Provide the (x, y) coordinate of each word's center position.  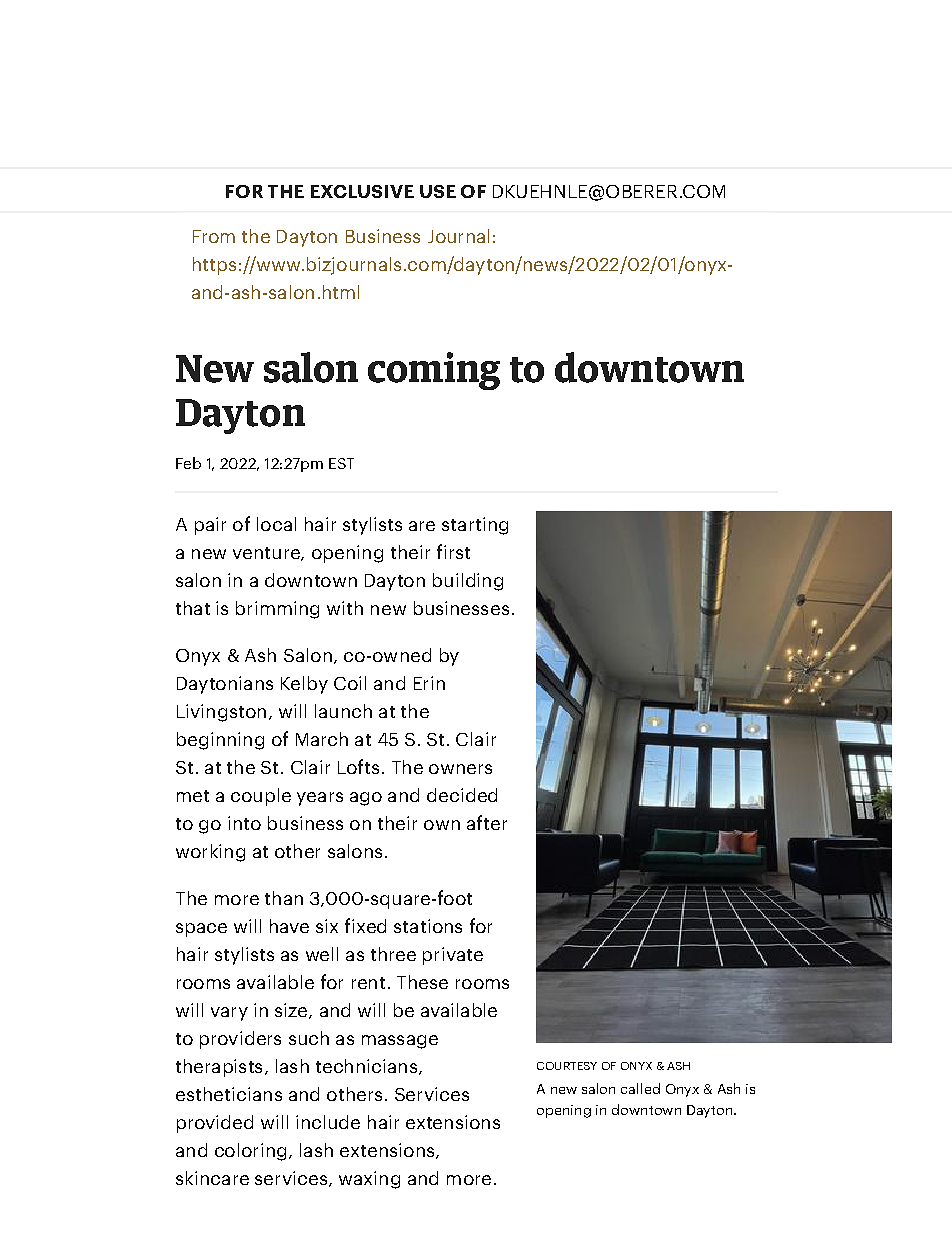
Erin (429, 683)
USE (438, 191)
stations (428, 926)
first (453, 551)
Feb (188, 463)
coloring (250, 1152)
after (487, 822)
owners (460, 769)
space (201, 930)
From (214, 236)
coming (434, 371)
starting (475, 526)
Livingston (221, 713)
